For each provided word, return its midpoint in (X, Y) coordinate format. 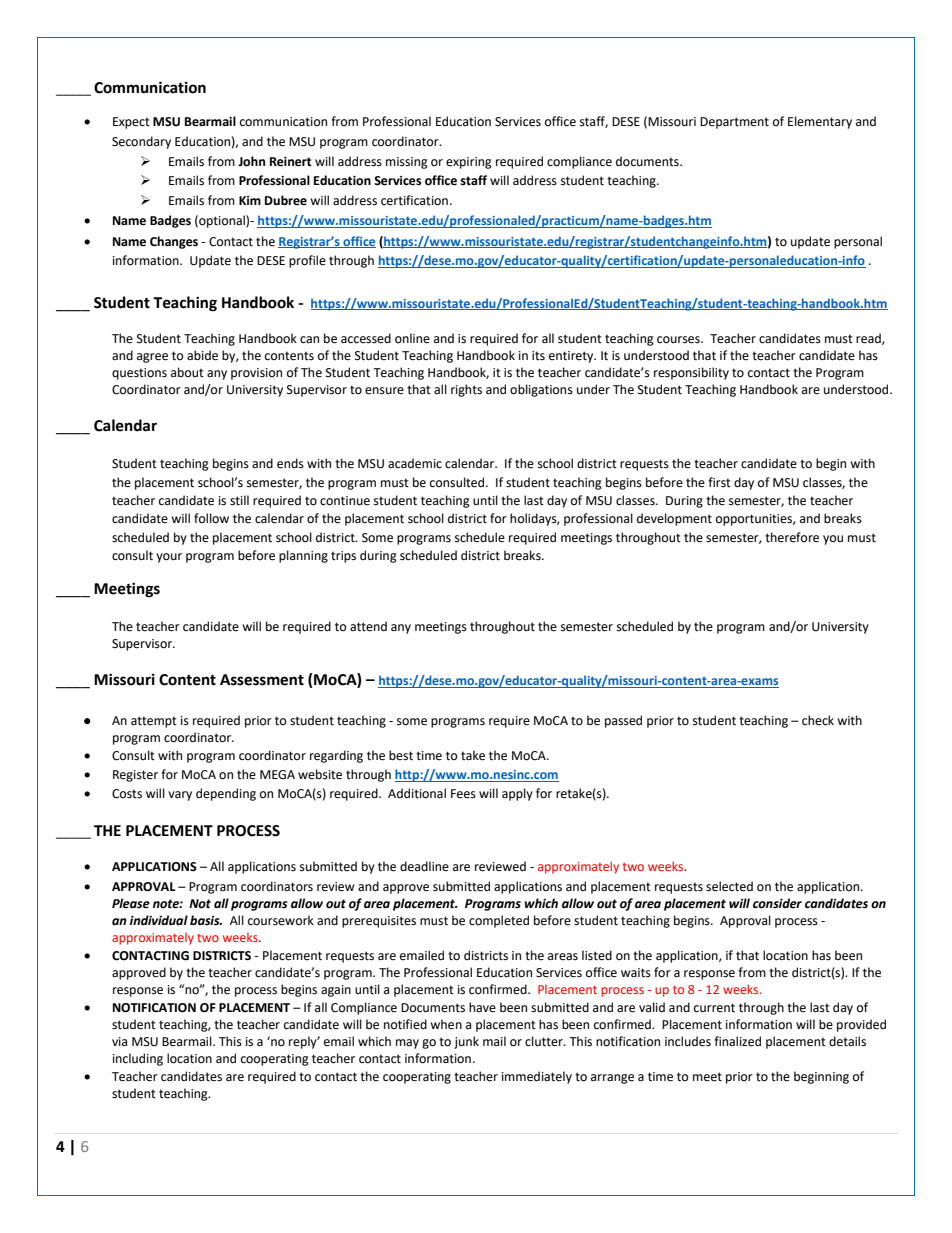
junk (466, 1042)
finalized (737, 1041)
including (138, 1059)
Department (734, 123)
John (251, 161)
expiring (469, 163)
